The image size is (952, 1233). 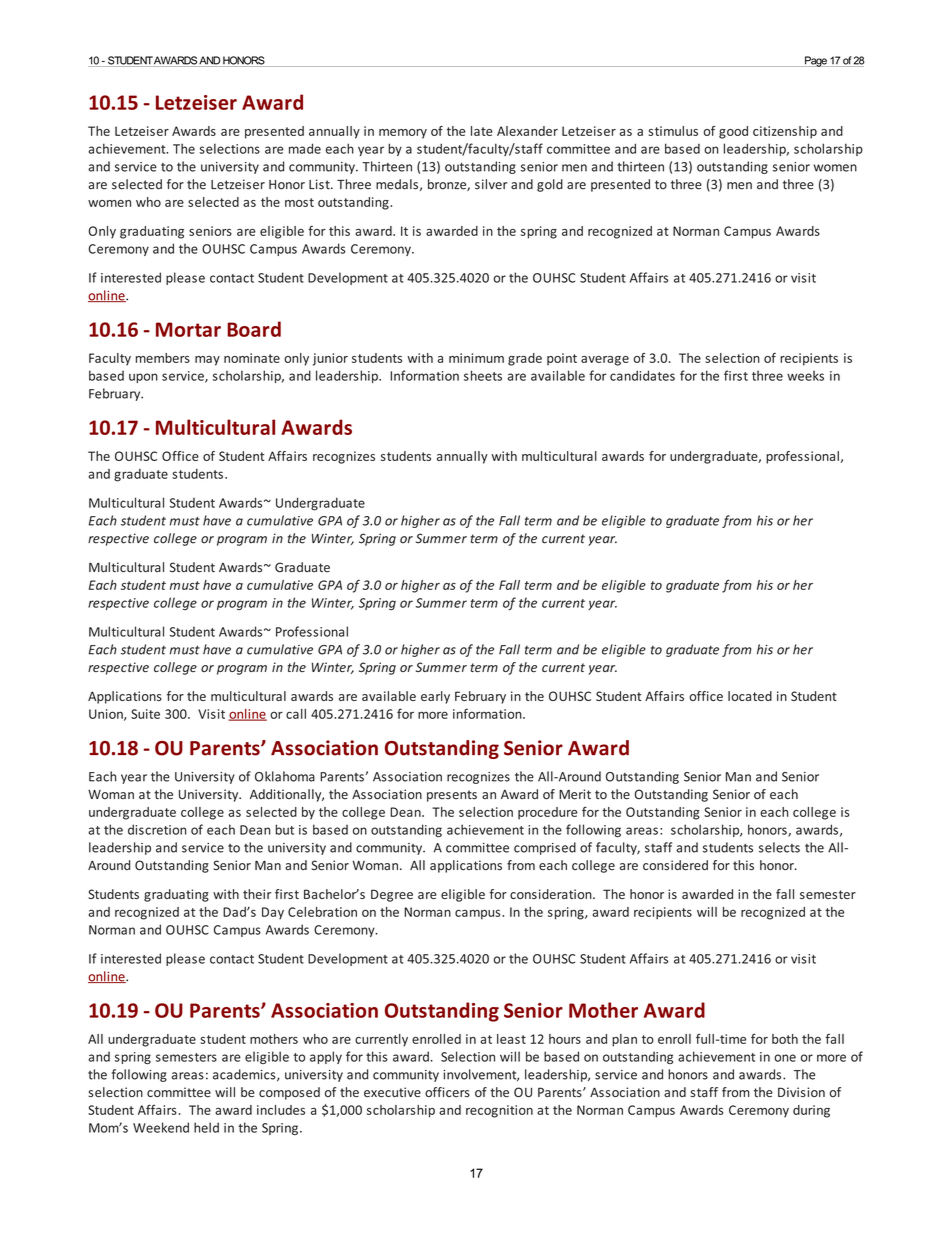 I want to click on presents, so click(x=452, y=796).
